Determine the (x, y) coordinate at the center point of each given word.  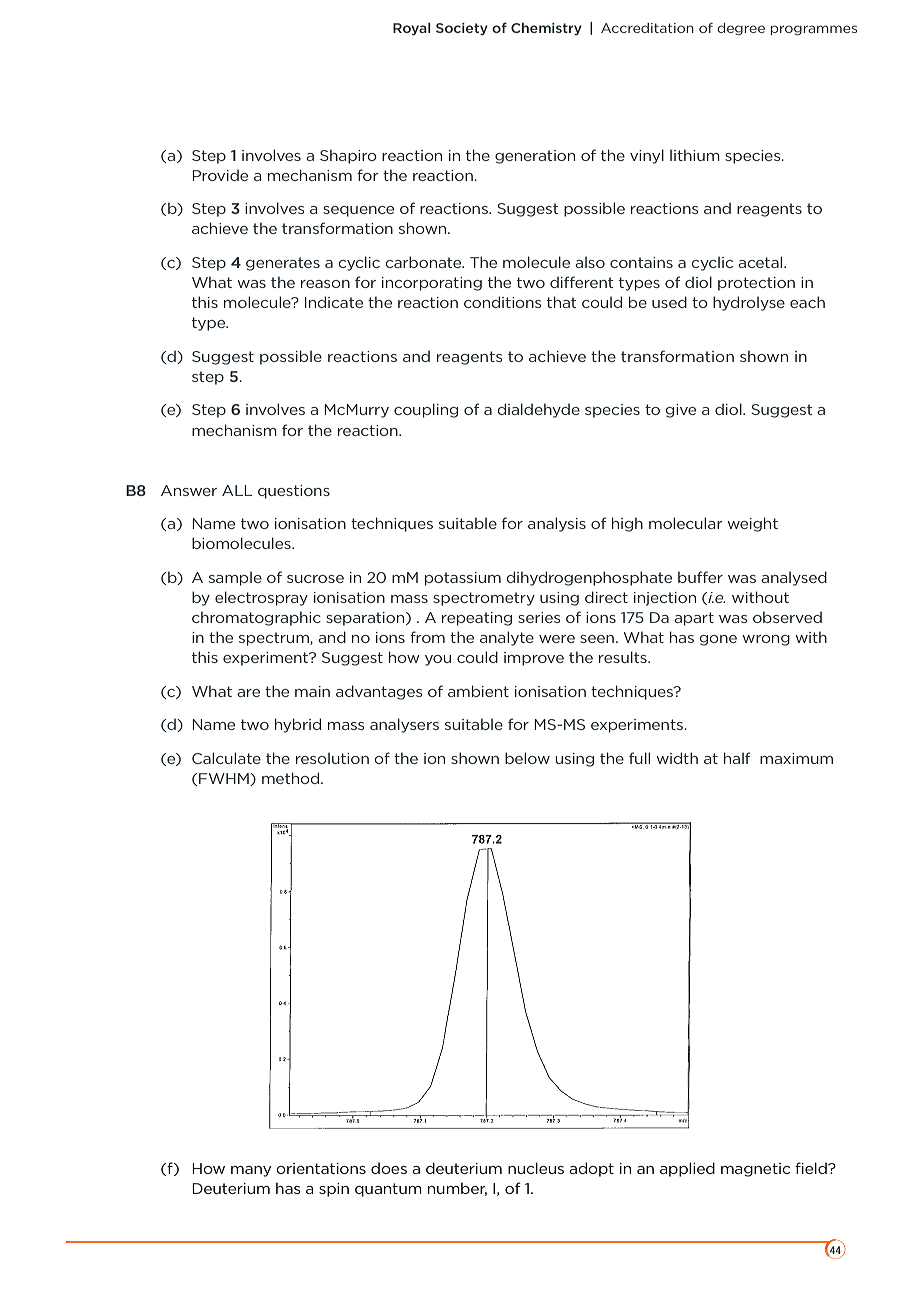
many (251, 1171)
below (527, 758)
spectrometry (484, 599)
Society (462, 29)
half (737, 758)
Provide (220, 175)
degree (741, 29)
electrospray (261, 598)
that (562, 302)
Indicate (334, 302)
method (292, 778)
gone (718, 640)
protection (756, 284)
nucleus (536, 1168)
